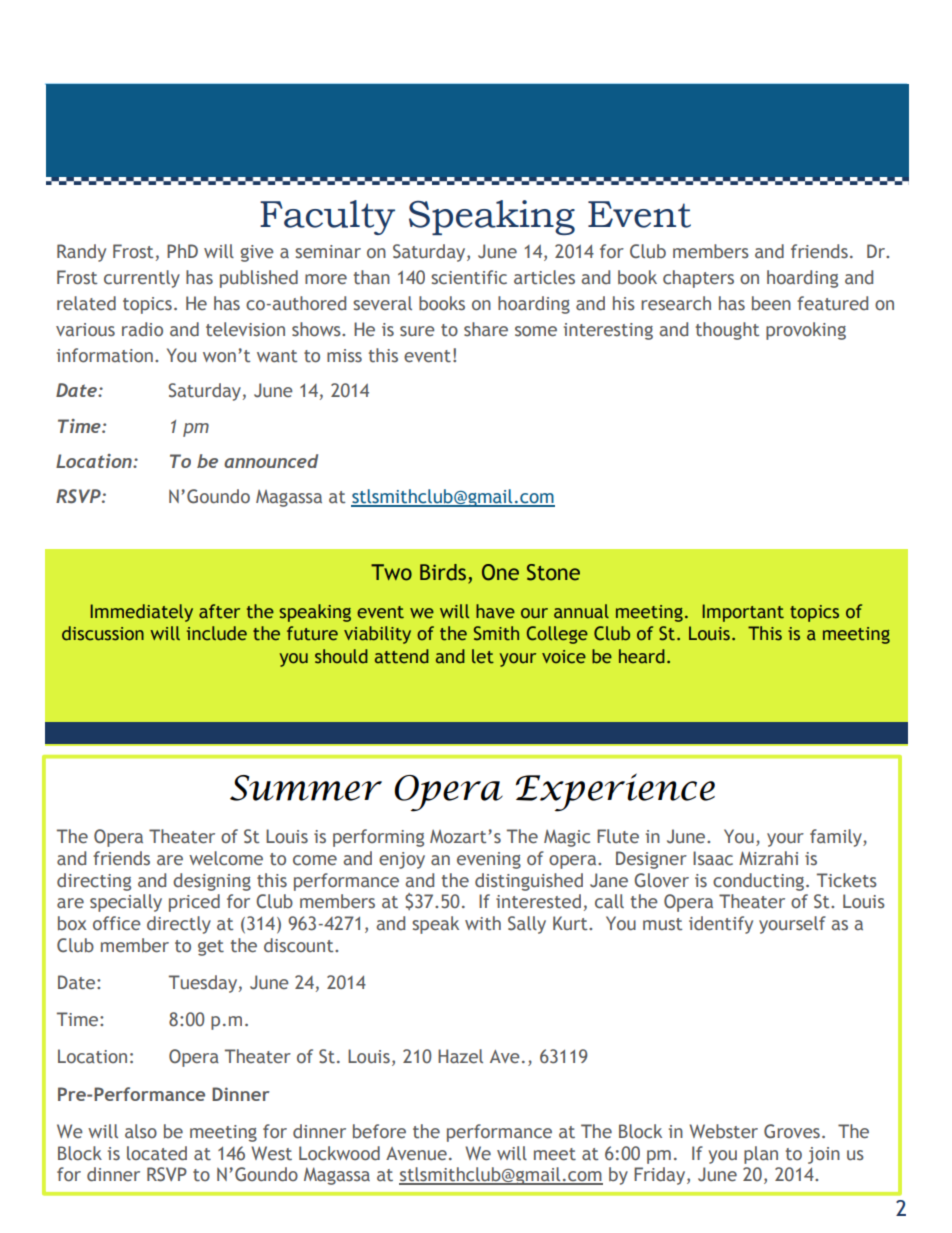 This page has height=1233, width=952. I want to click on Avenue, so click(416, 1154).
